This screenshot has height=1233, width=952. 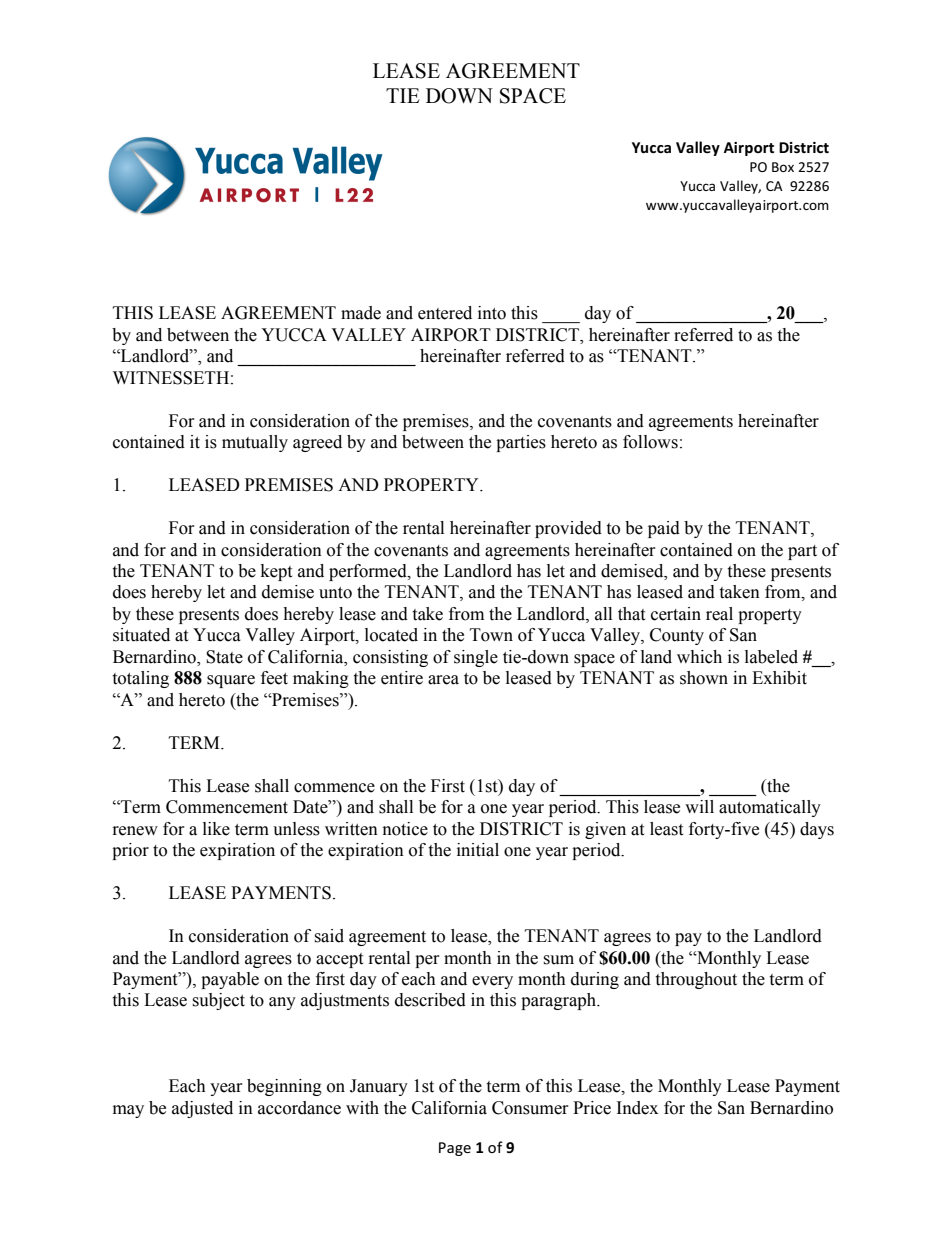 What do you see at coordinates (276, 572) in the screenshot?
I see `kept` at bounding box center [276, 572].
